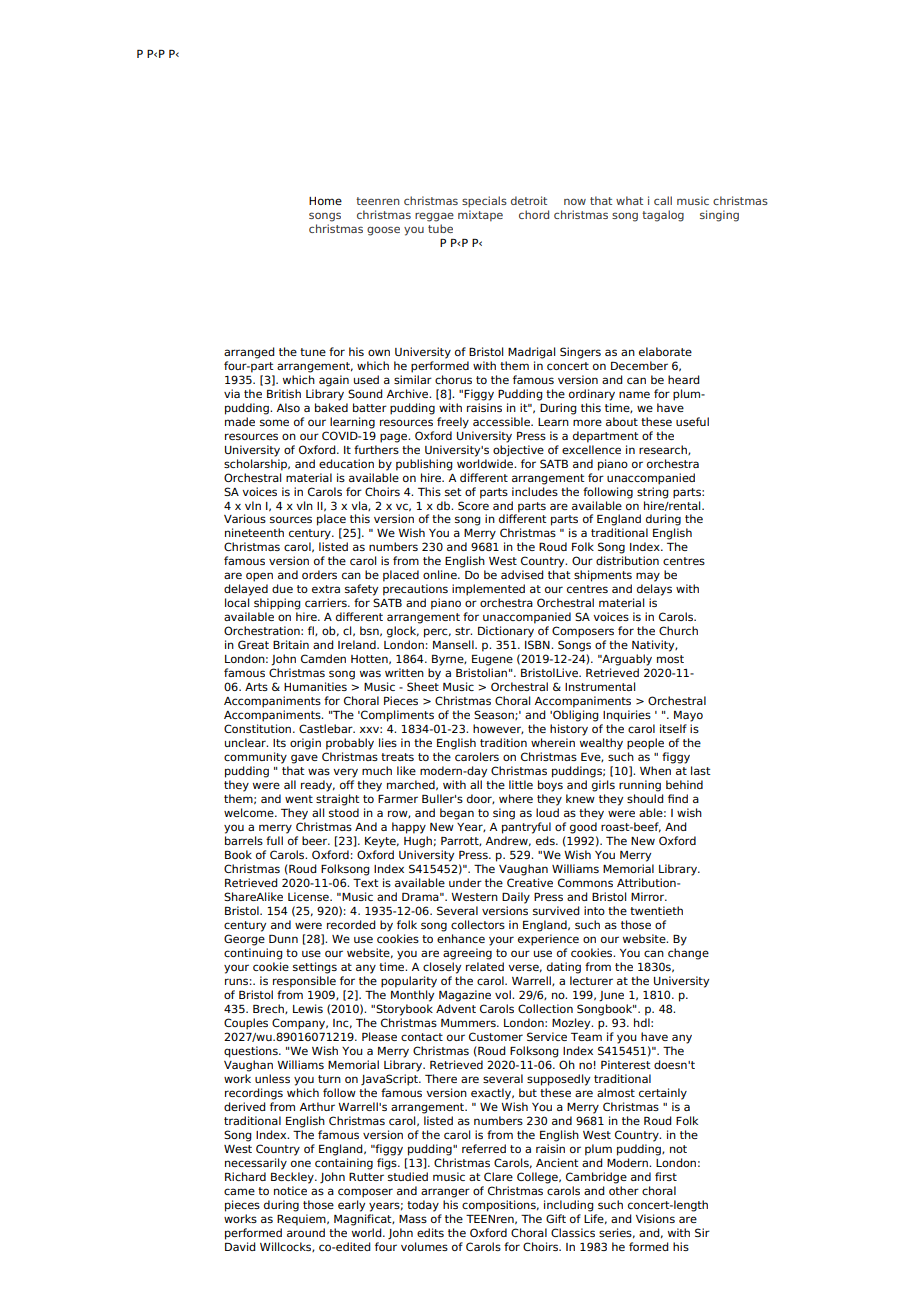  What do you see at coordinates (445, 1193) in the screenshot?
I see `arranger` at bounding box center [445, 1193].
